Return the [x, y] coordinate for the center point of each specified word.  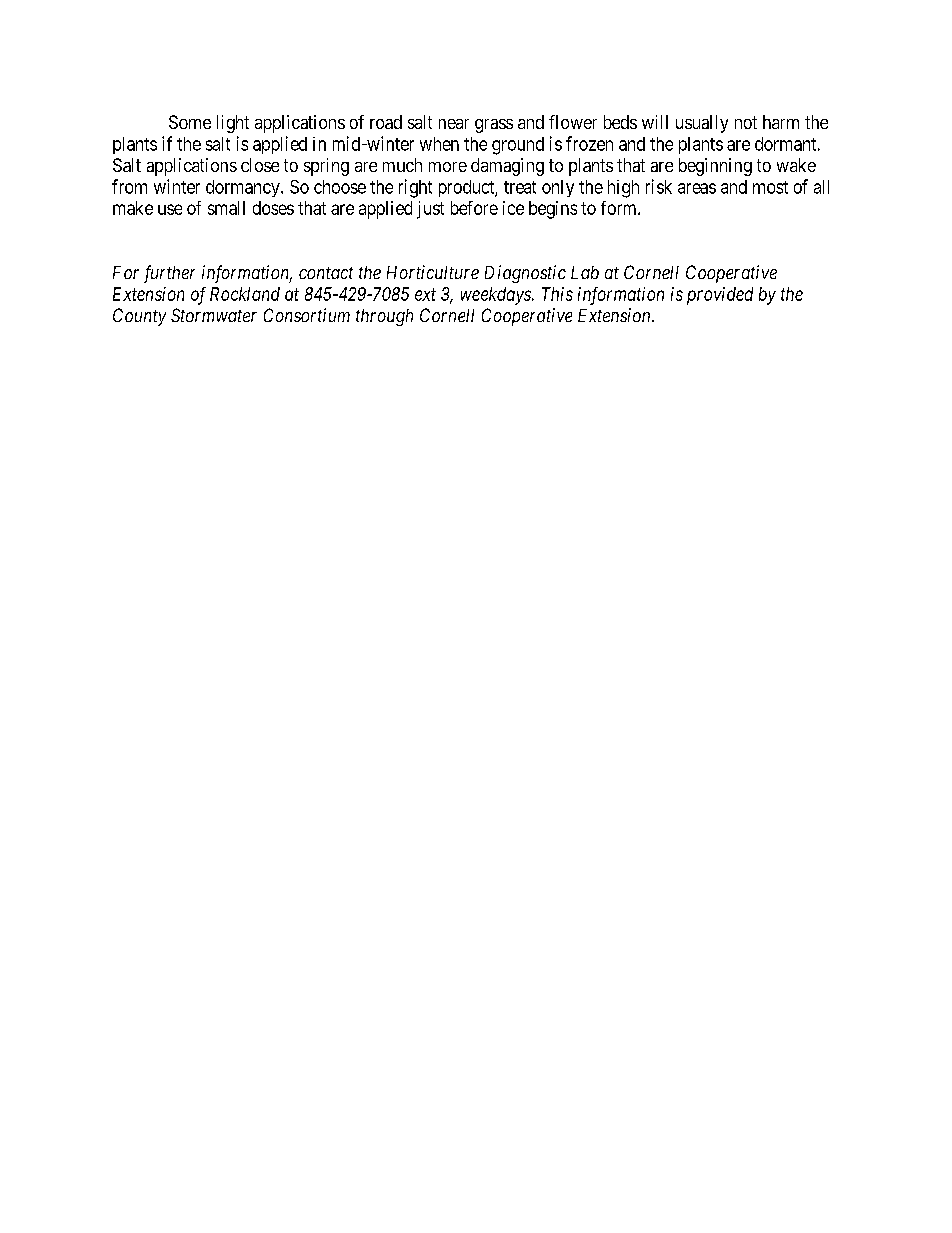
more [448, 167]
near [454, 124]
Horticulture [433, 272]
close [260, 165]
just [430, 210]
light [233, 124]
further [169, 274]
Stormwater [214, 315]
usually [702, 124]
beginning [715, 167]
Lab [585, 272]
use [170, 209]
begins [553, 210]
